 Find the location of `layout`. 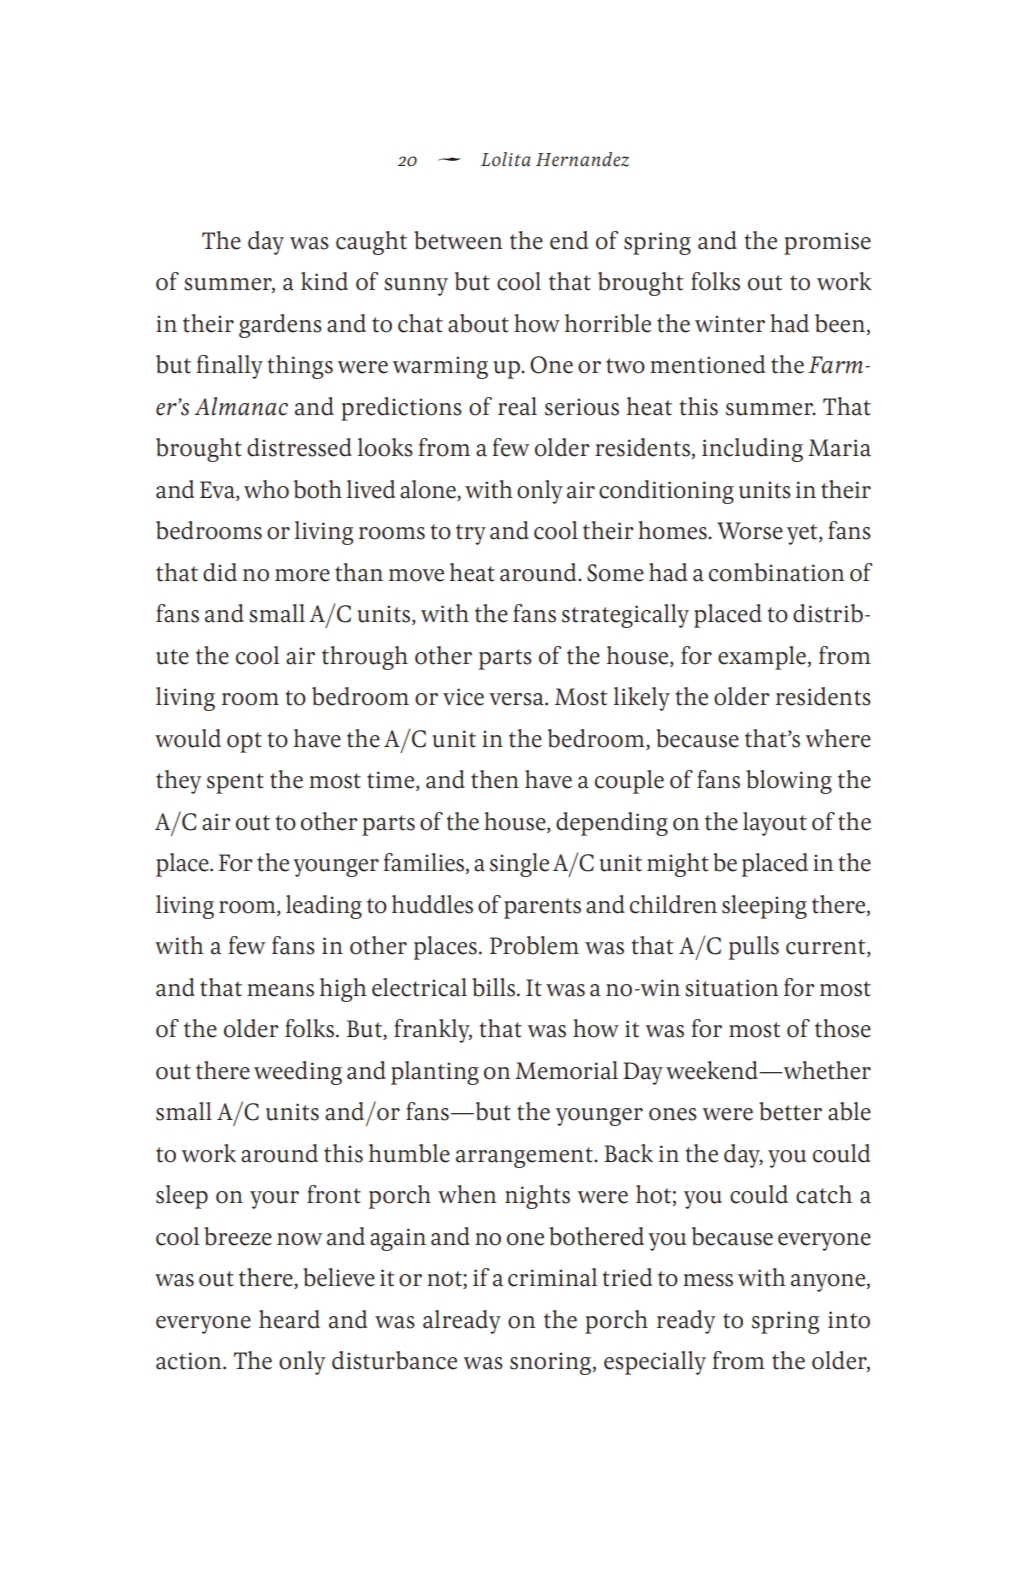

layout is located at coordinates (775, 824).
